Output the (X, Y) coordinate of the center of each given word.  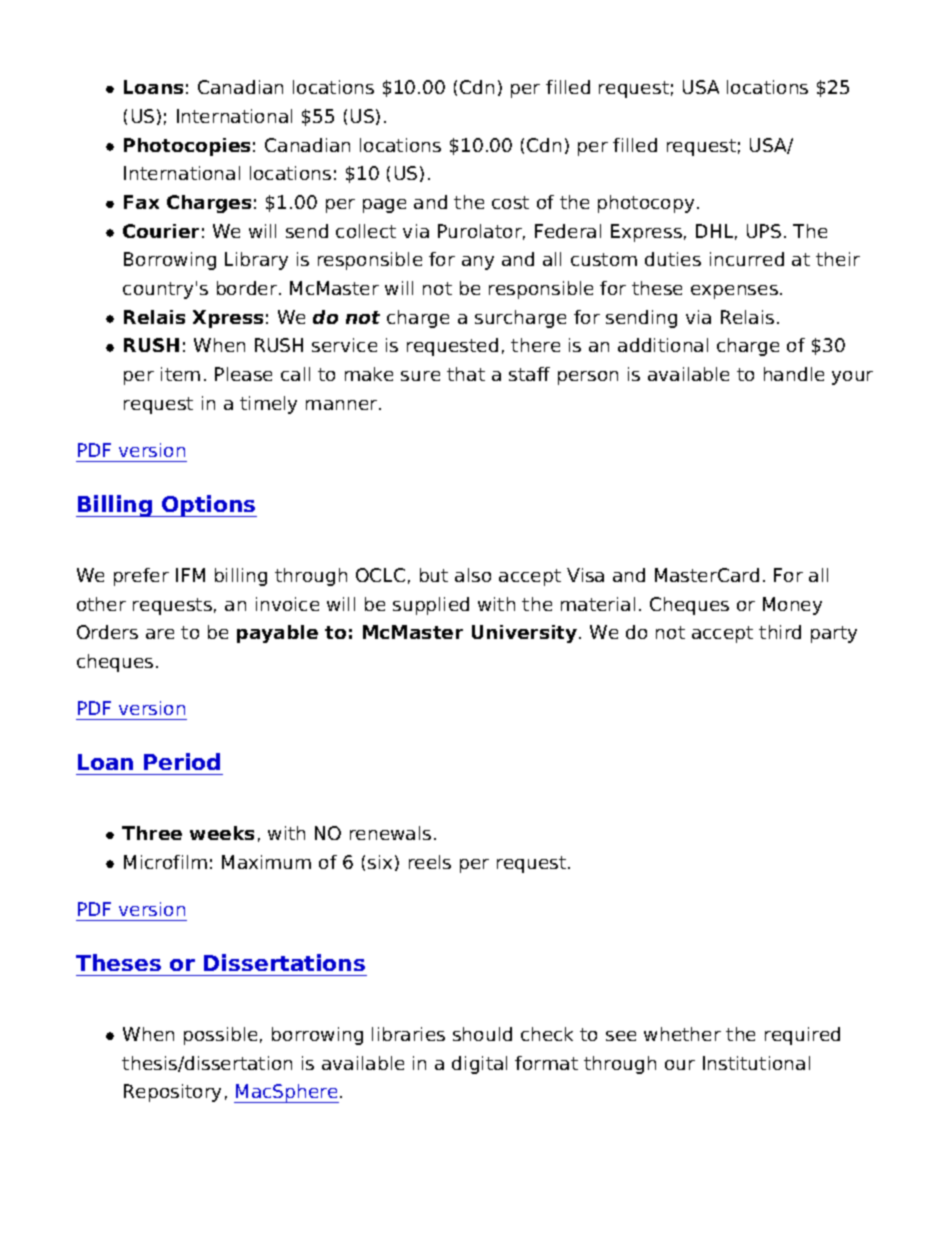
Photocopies (187, 147)
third (780, 632)
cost (510, 202)
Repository (172, 1093)
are (160, 634)
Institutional (756, 1063)
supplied (431, 606)
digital (479, 1065)
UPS (764, 231)
